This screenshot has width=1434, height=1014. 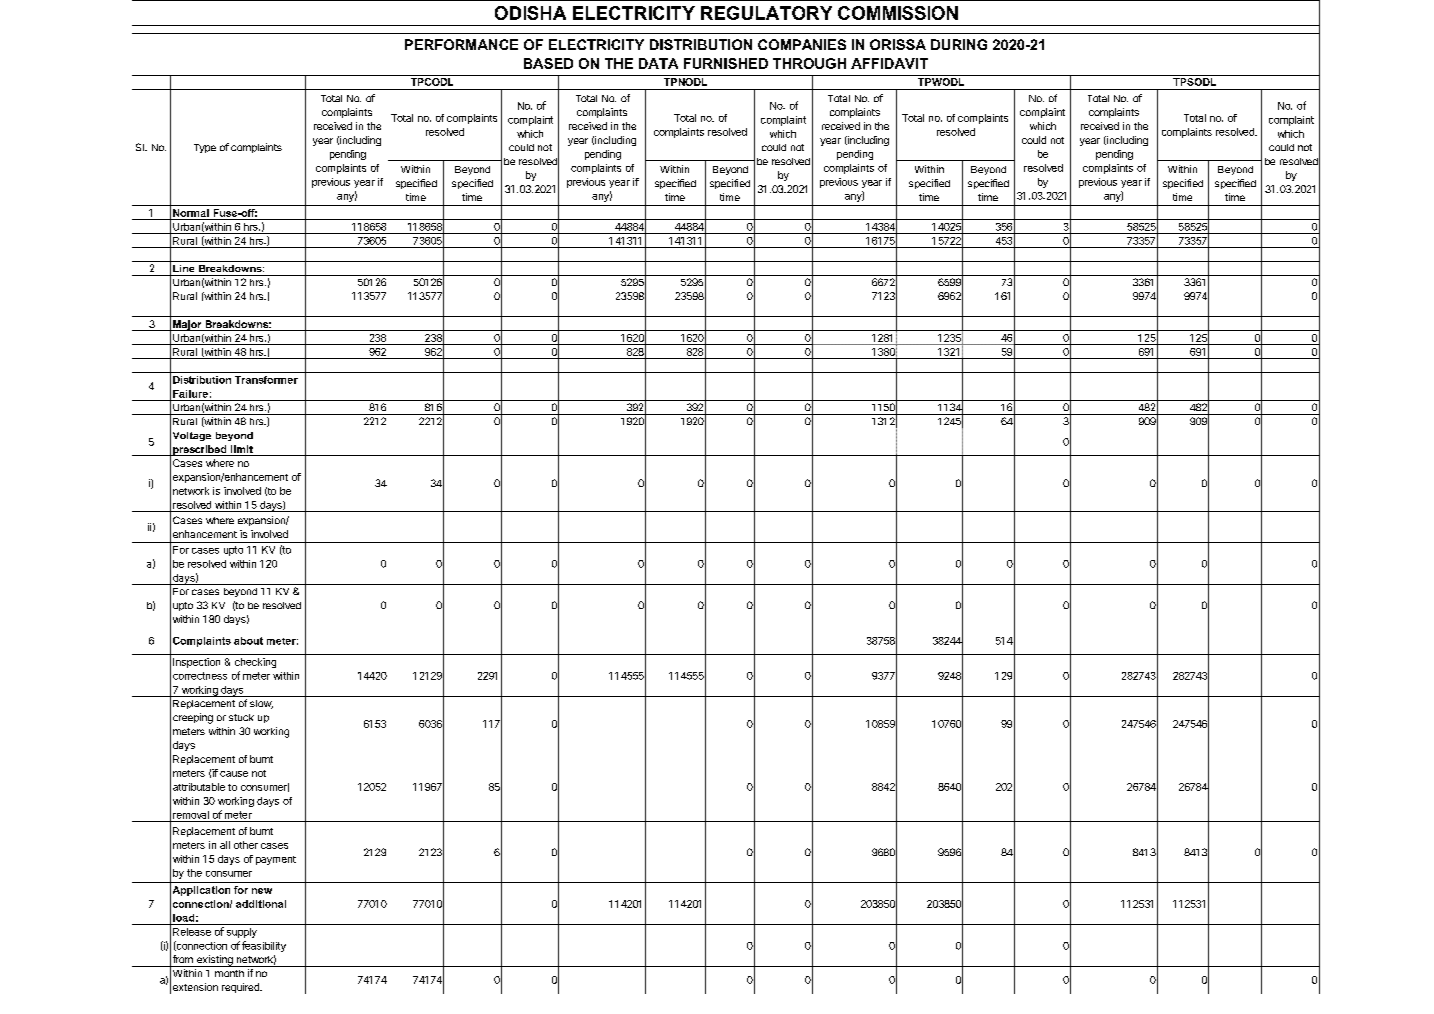 I want to click on FURNISHED, so click(x=726, y=63).
